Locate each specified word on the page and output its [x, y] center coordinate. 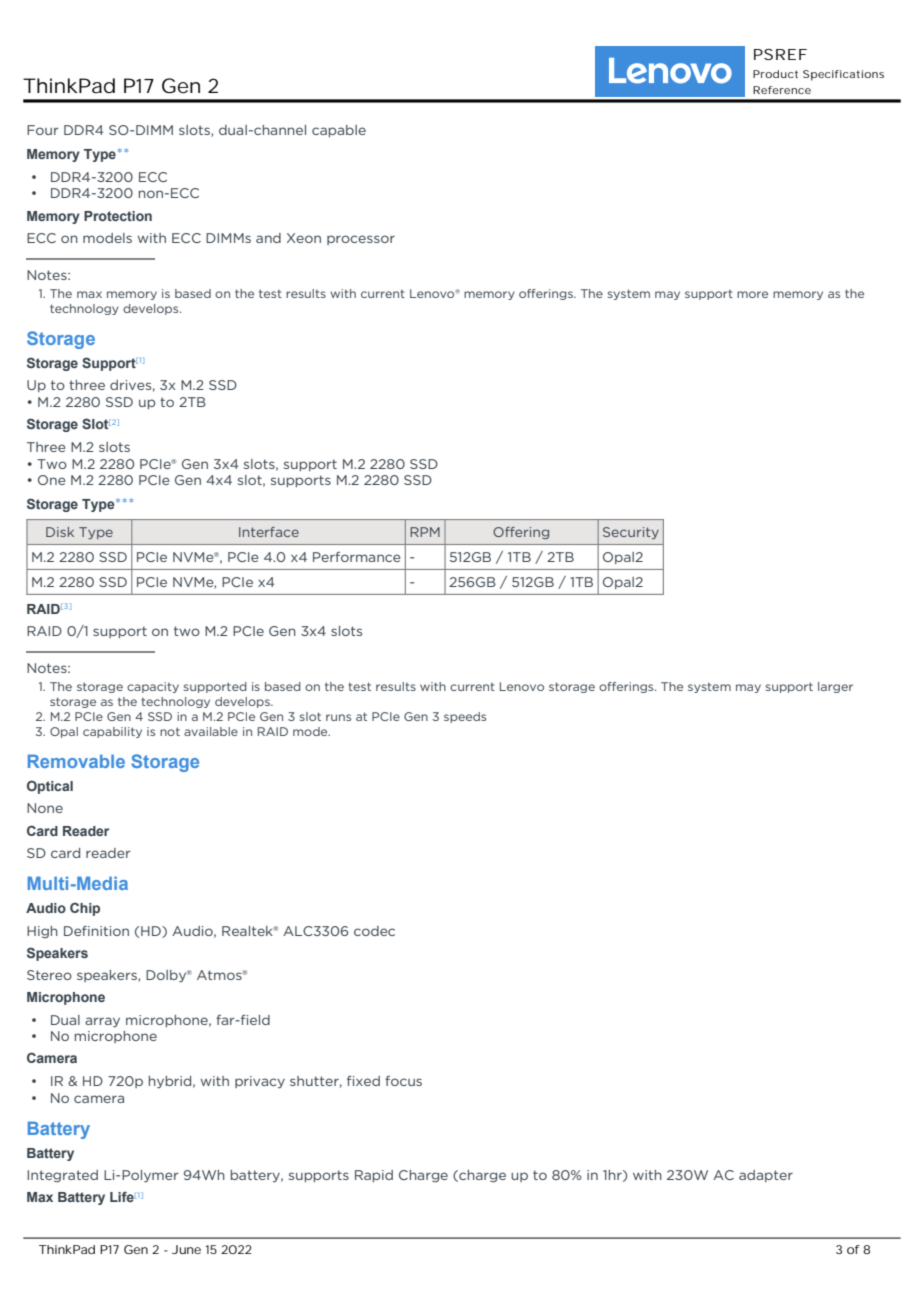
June [186, 1249]
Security [631, 533]
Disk [60, 532]
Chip [85, 909]
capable [339, 131]
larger [835, 687]
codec [374, 931]
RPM [425, 532]
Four [43, 130]
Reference [782, 90]
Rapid [374, 1176]
